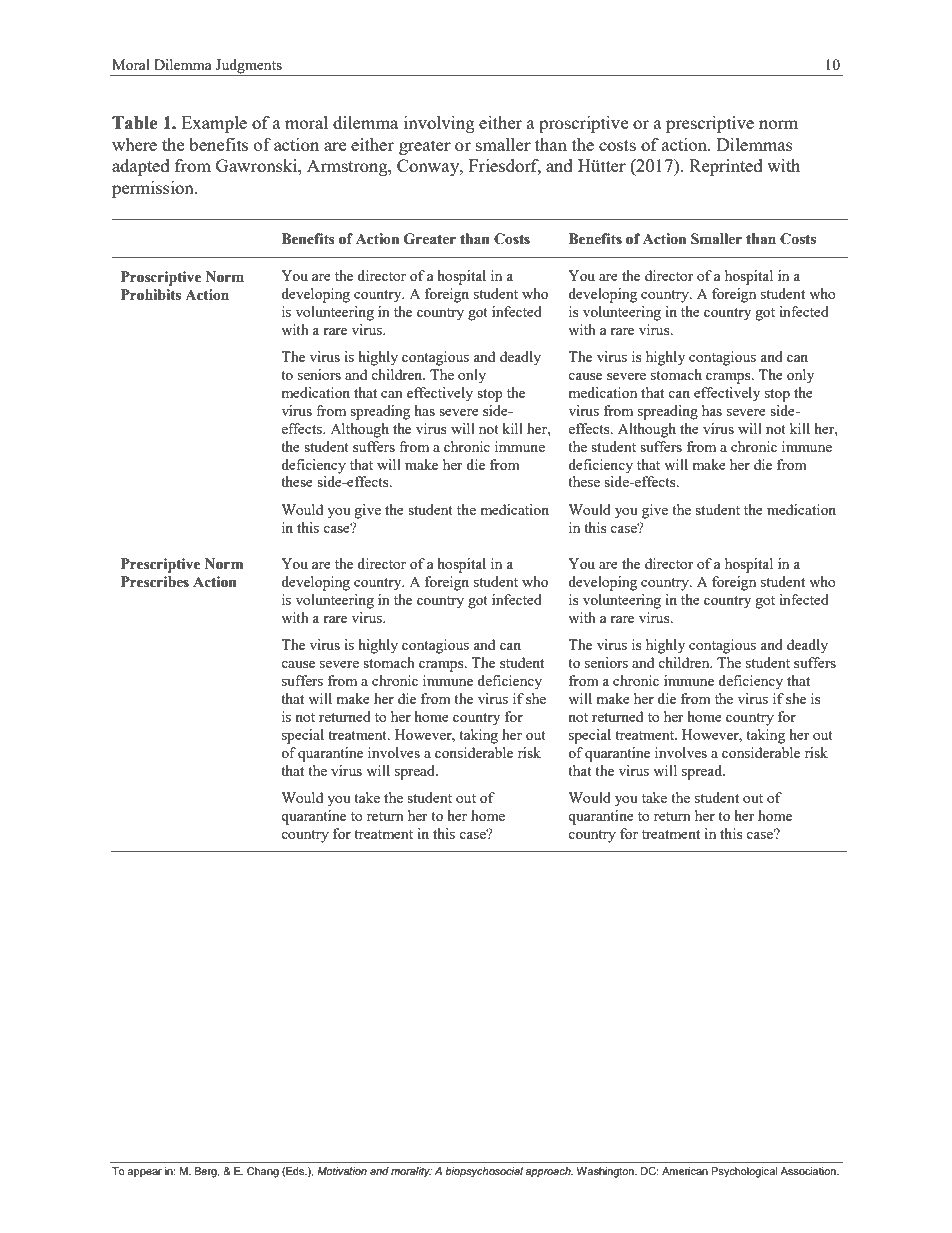 The image size is (952, 1233). Describe the element at coordinates (151, 295) in the screenshot. I see `Prohibits` at that location.
